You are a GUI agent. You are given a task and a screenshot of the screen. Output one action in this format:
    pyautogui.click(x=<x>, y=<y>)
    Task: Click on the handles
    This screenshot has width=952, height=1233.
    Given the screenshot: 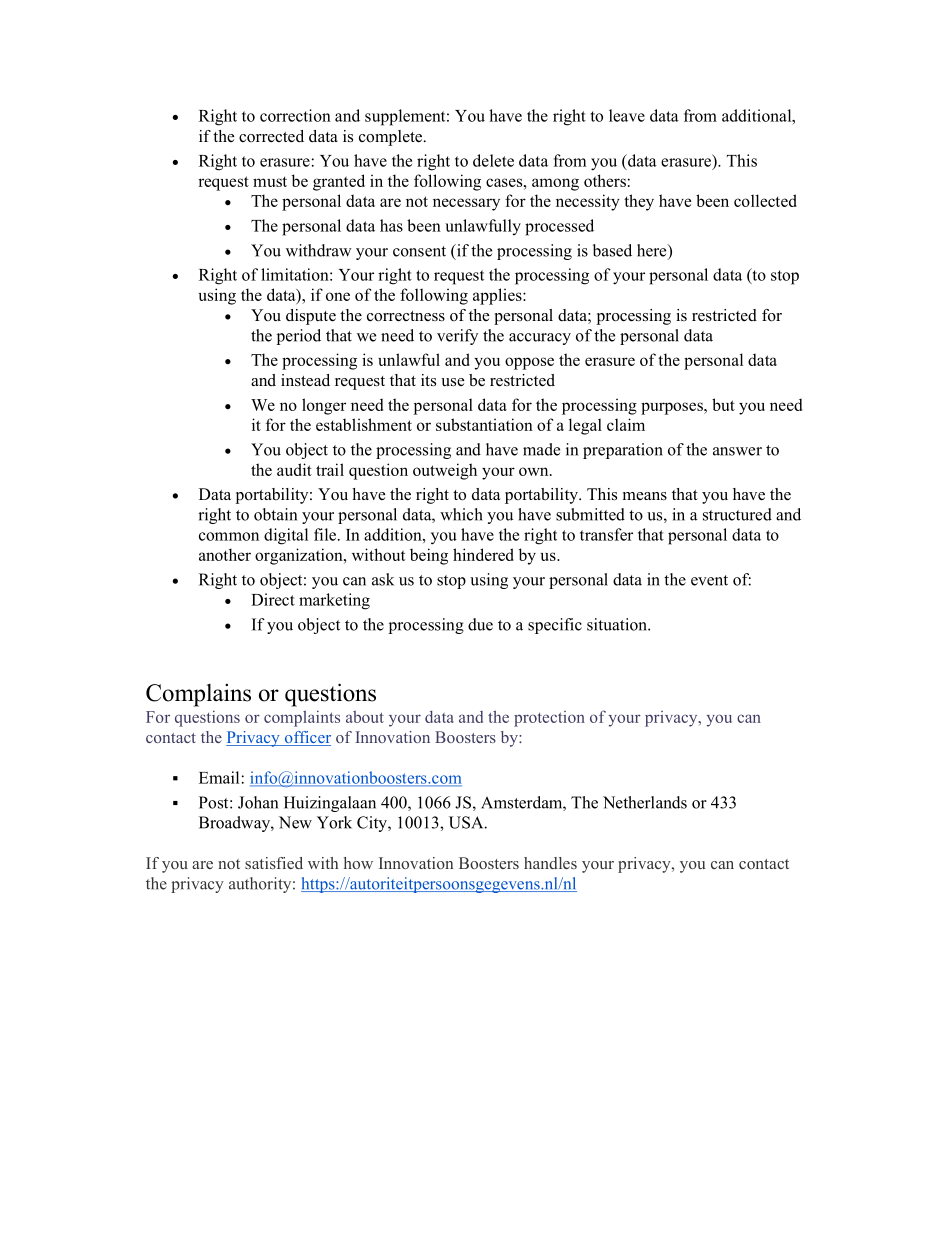 What is the action you would take?
    pyautogui.click(x=550, y=863)
